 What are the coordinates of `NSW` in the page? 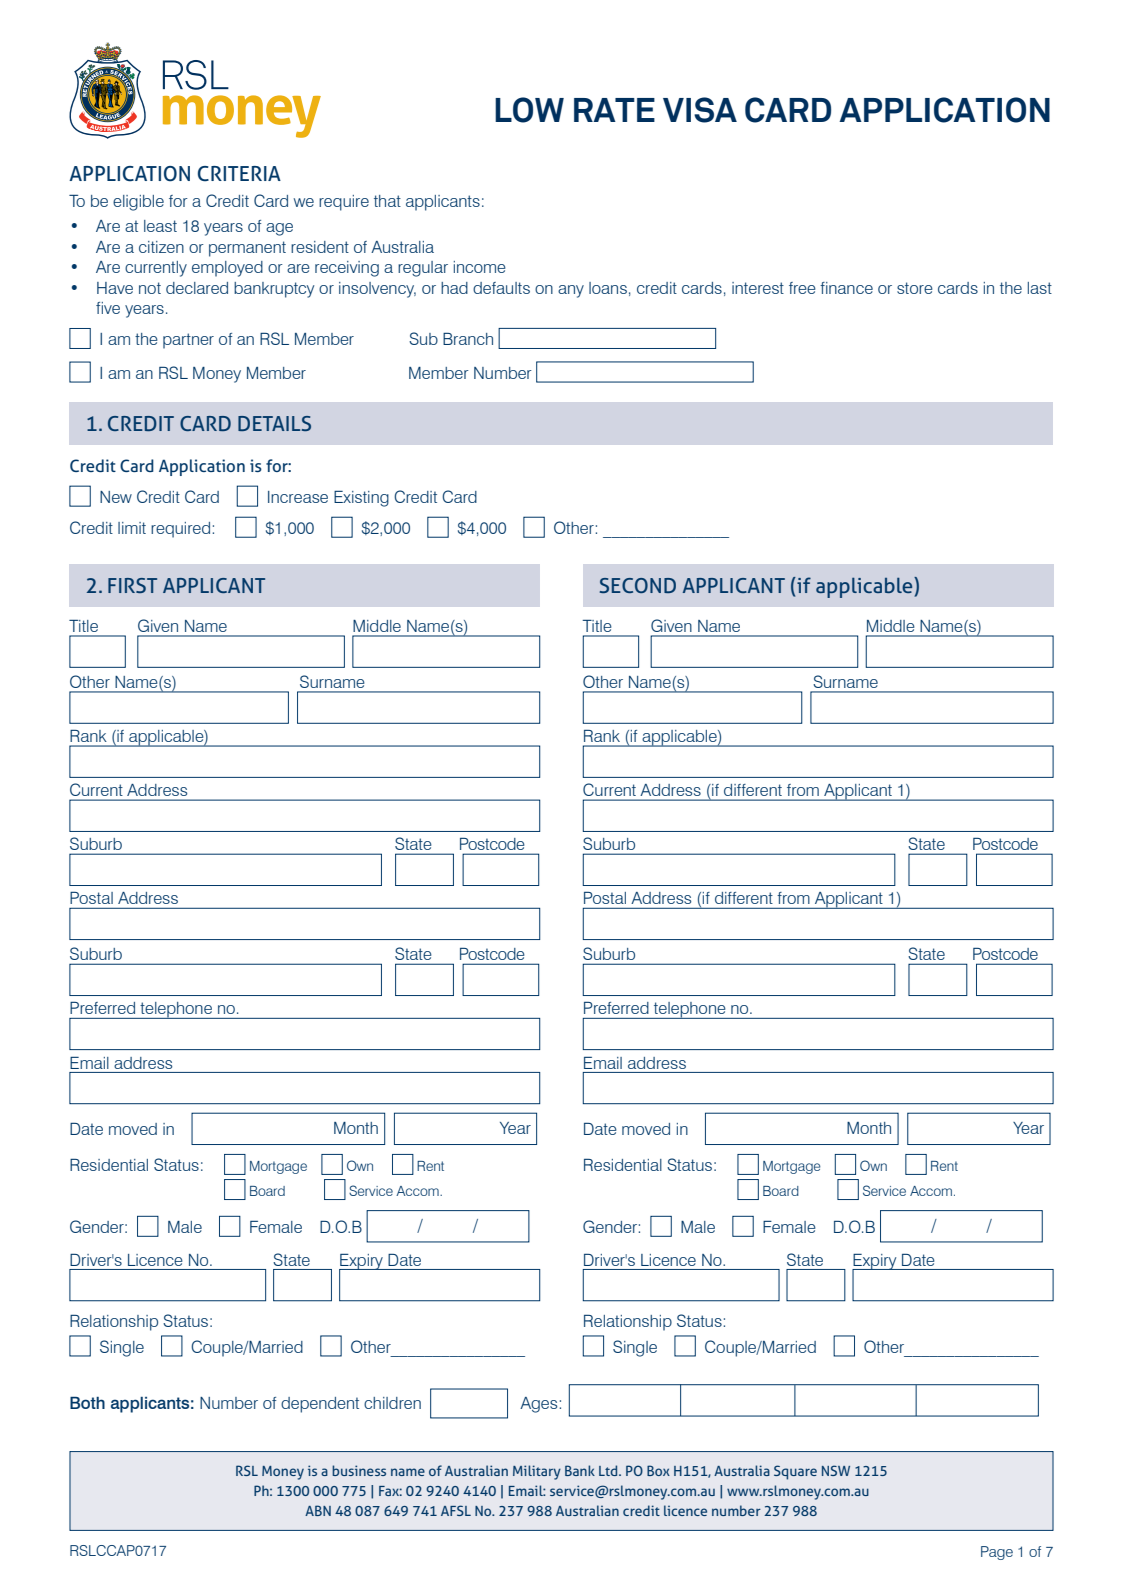 It's located at (836, 1470).
